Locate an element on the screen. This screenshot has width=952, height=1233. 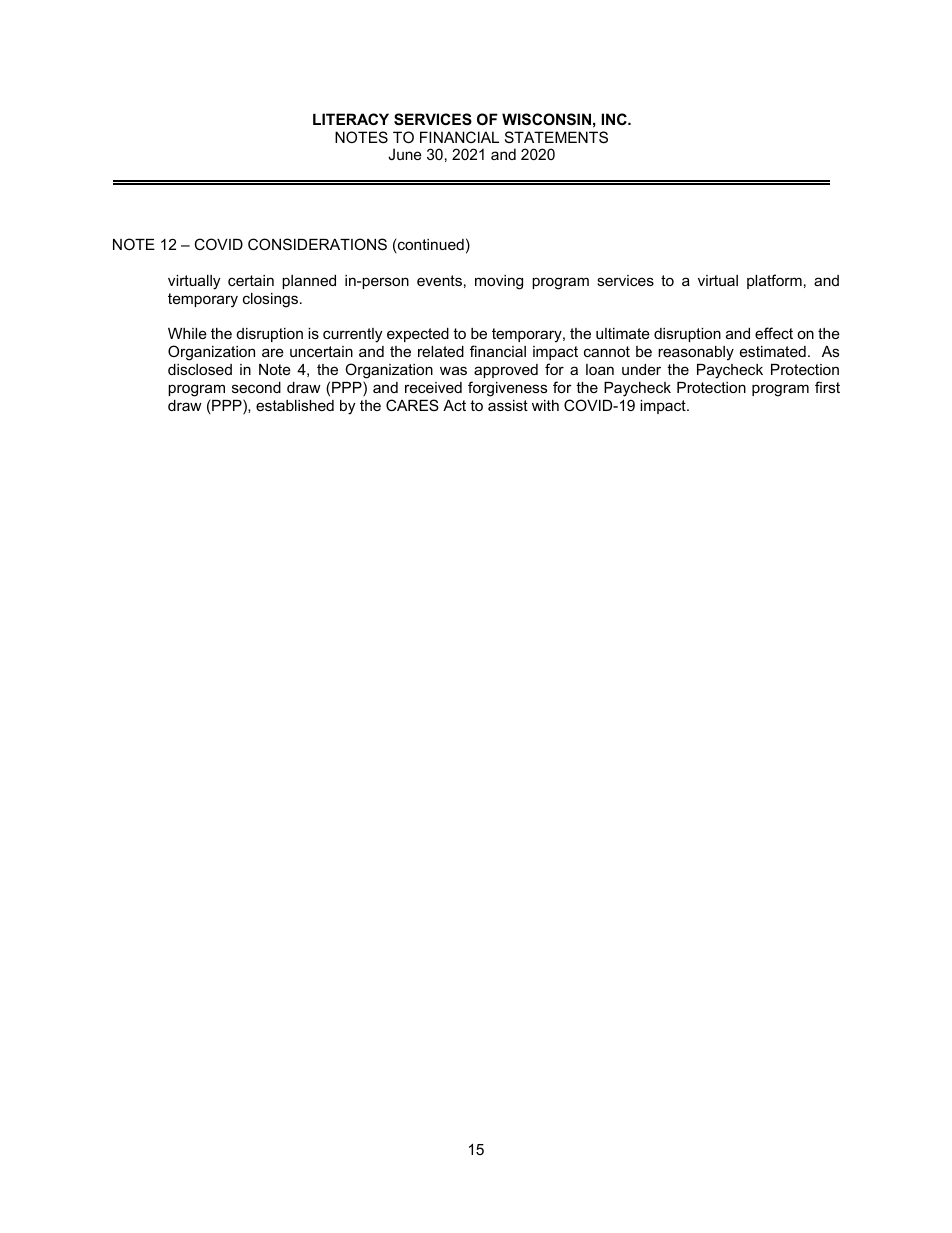
second is located at coordinates (256, 387).
